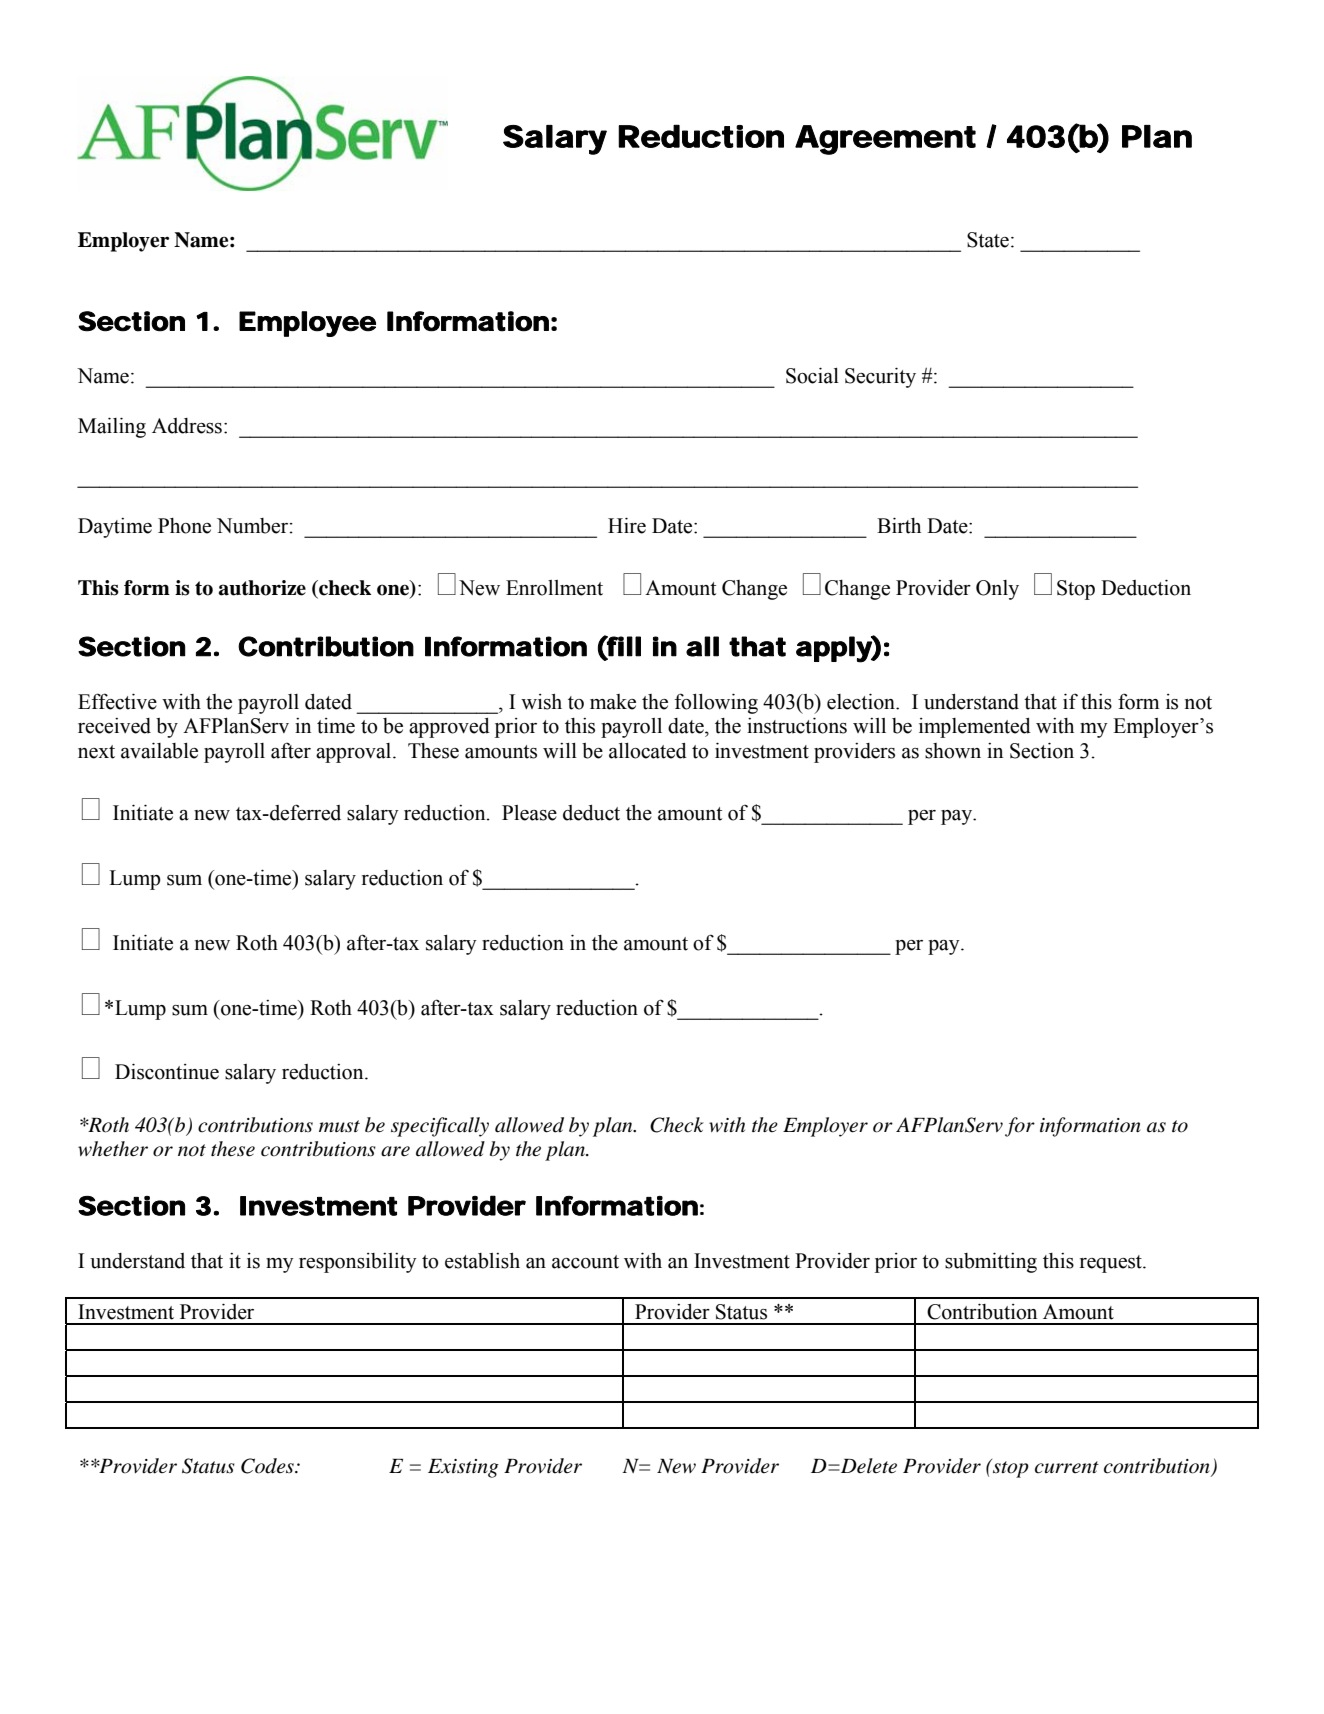 This image has width=1324, height=1714. Describe the element at coordinates (988, 240) in the image. I see `State` at that location.
